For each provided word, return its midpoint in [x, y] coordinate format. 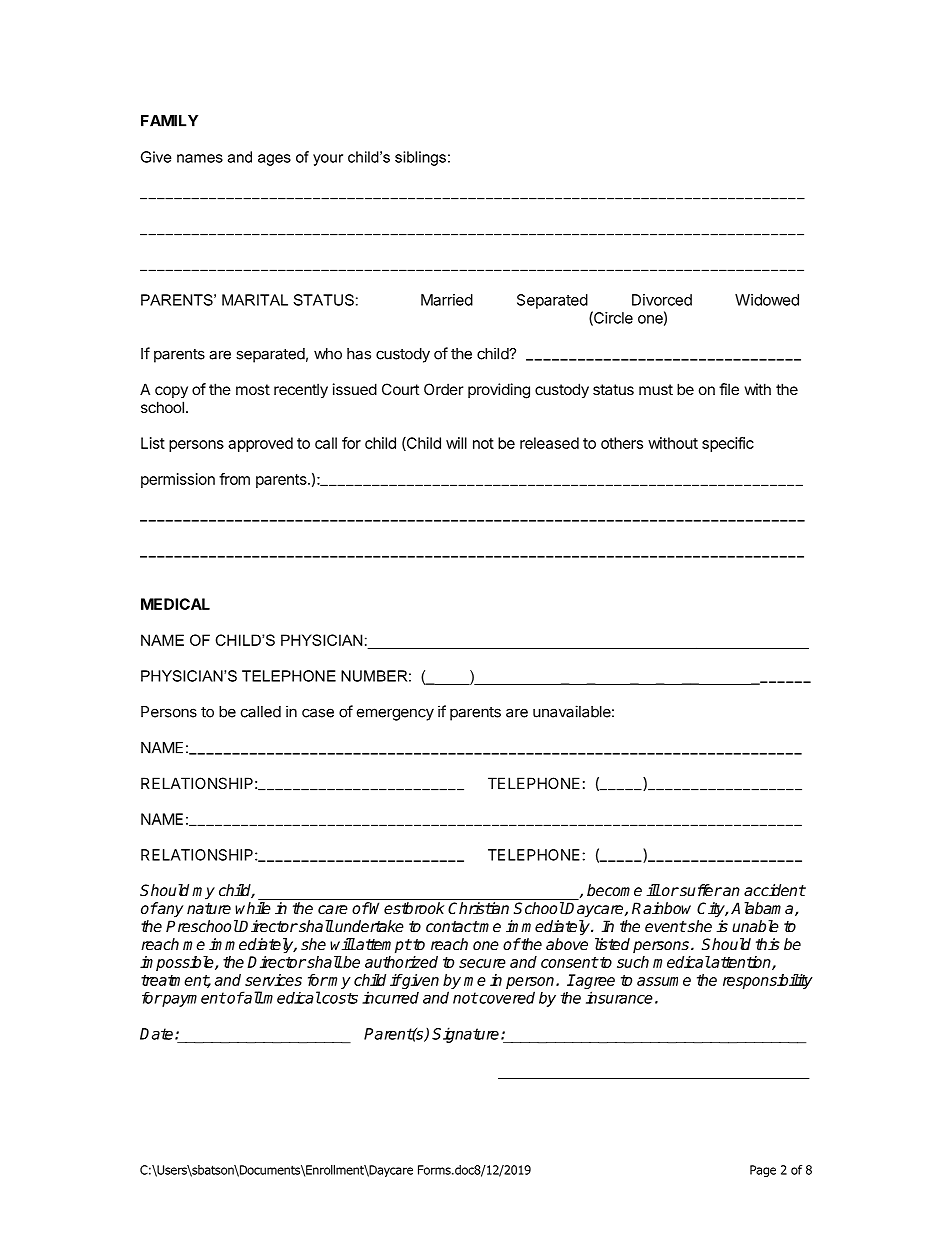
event [665, 926]
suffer [700, 890]
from [234, 479]
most [253, 389]
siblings [420, 158]
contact [452, 926]
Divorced [662, 300]
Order [443, 389]
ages [274, 160]
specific [728, 444]
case [318, 713]
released [549, 443]
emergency [395, 714]
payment [193, 999]
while [253, 908]
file [729, 389]
